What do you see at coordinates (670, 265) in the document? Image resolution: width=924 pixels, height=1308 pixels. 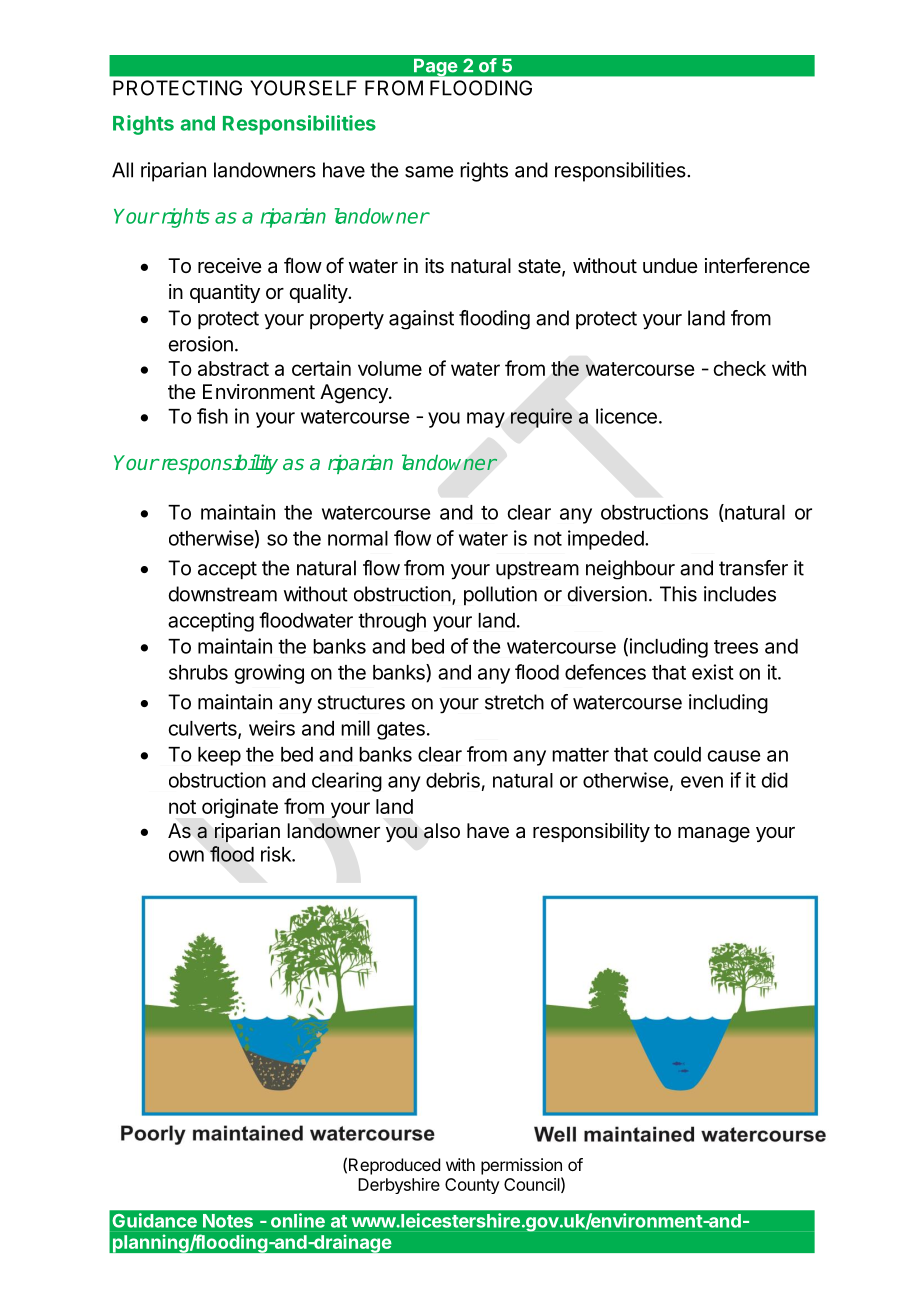 I see `undue` at bounding box center [670, 265].
